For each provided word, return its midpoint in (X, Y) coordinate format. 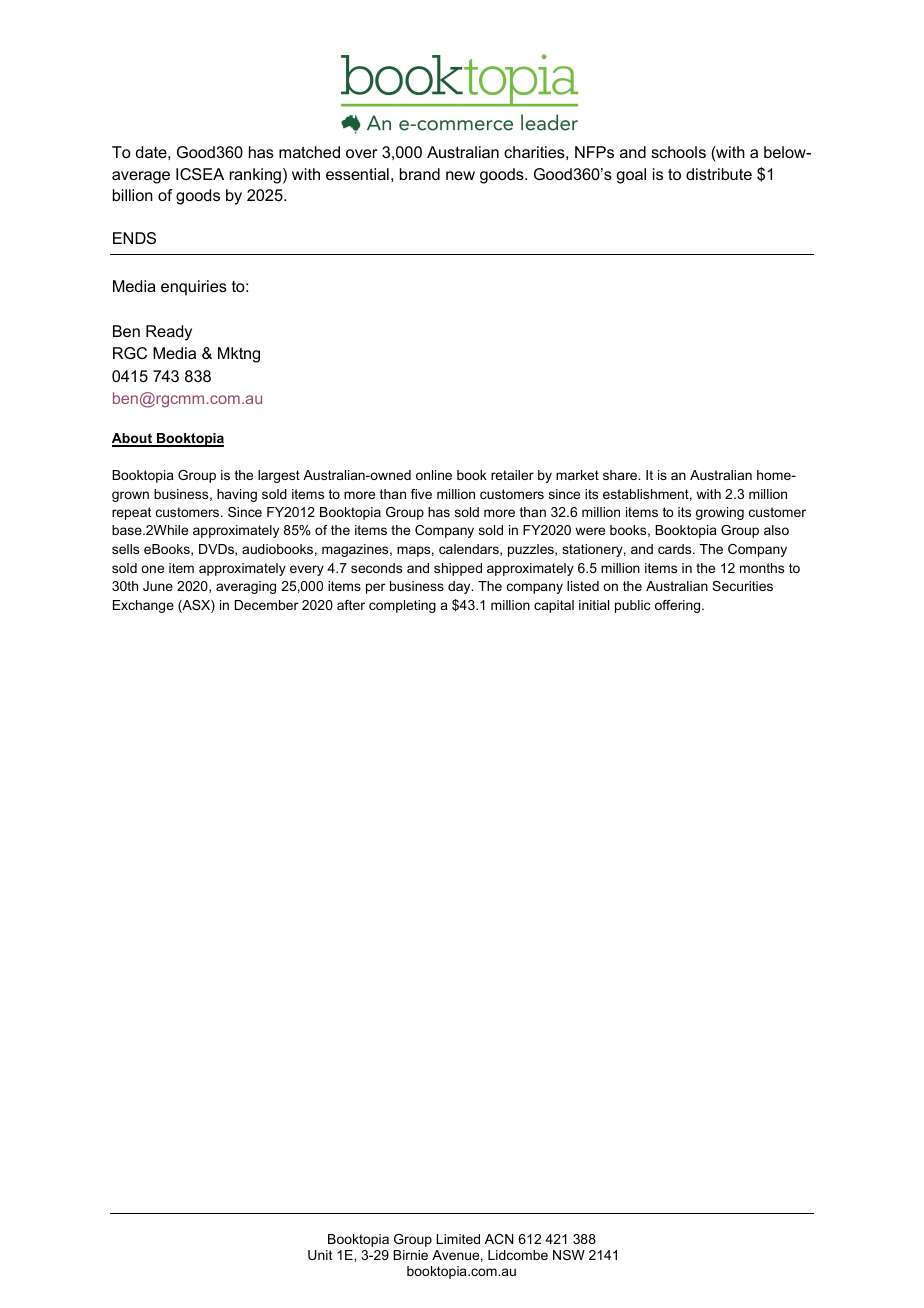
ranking (255, 176)
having (237, 495)
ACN (499, 1239)
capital (554, 606)
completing (402, 606)
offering (679, 606)
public (632, 606)
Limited (458, 1239)
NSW (569, 1255)
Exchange (143, 606)
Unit (320, 1255)
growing (720, 513)
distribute (719, 174)
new (460, 175)
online (434, 475)
